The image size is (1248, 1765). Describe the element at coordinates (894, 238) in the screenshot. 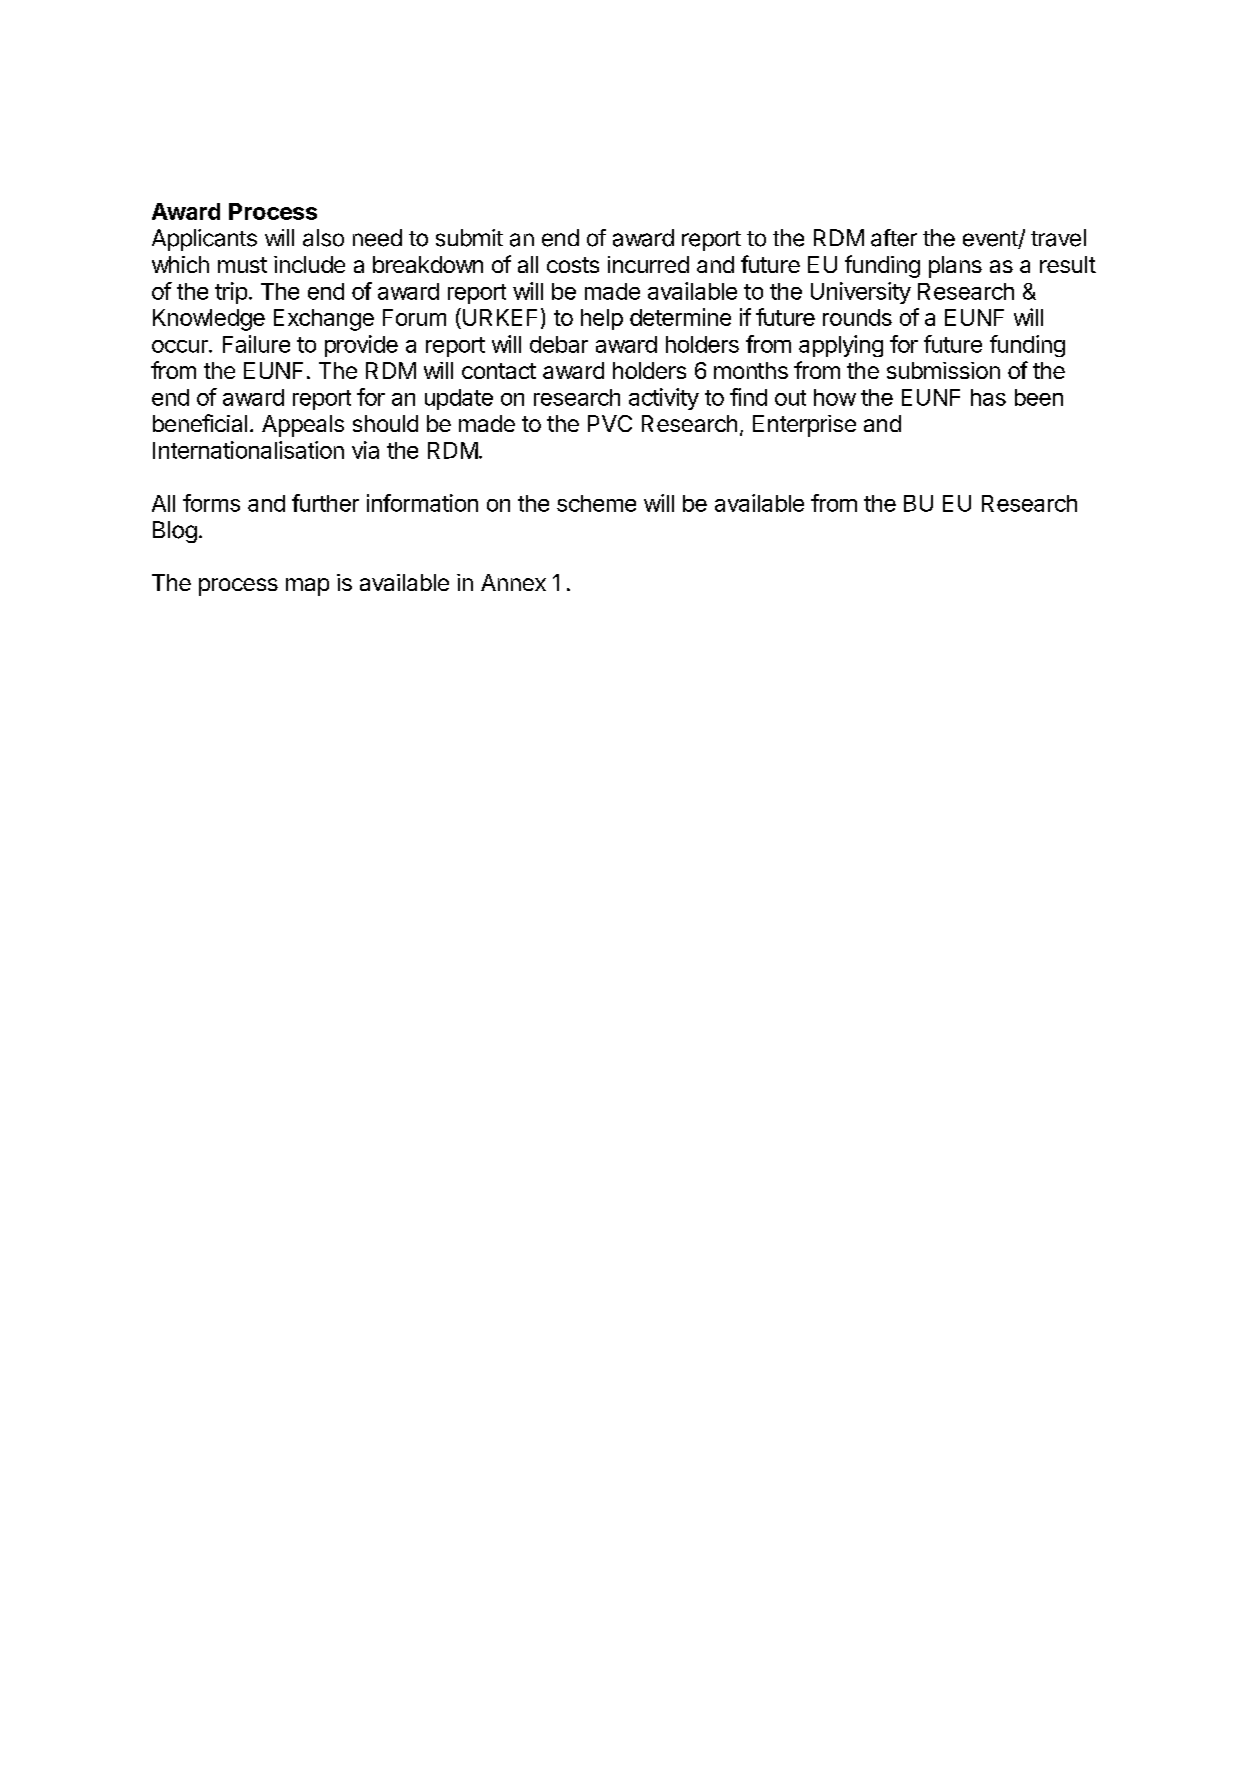

I see `after` at that location.
